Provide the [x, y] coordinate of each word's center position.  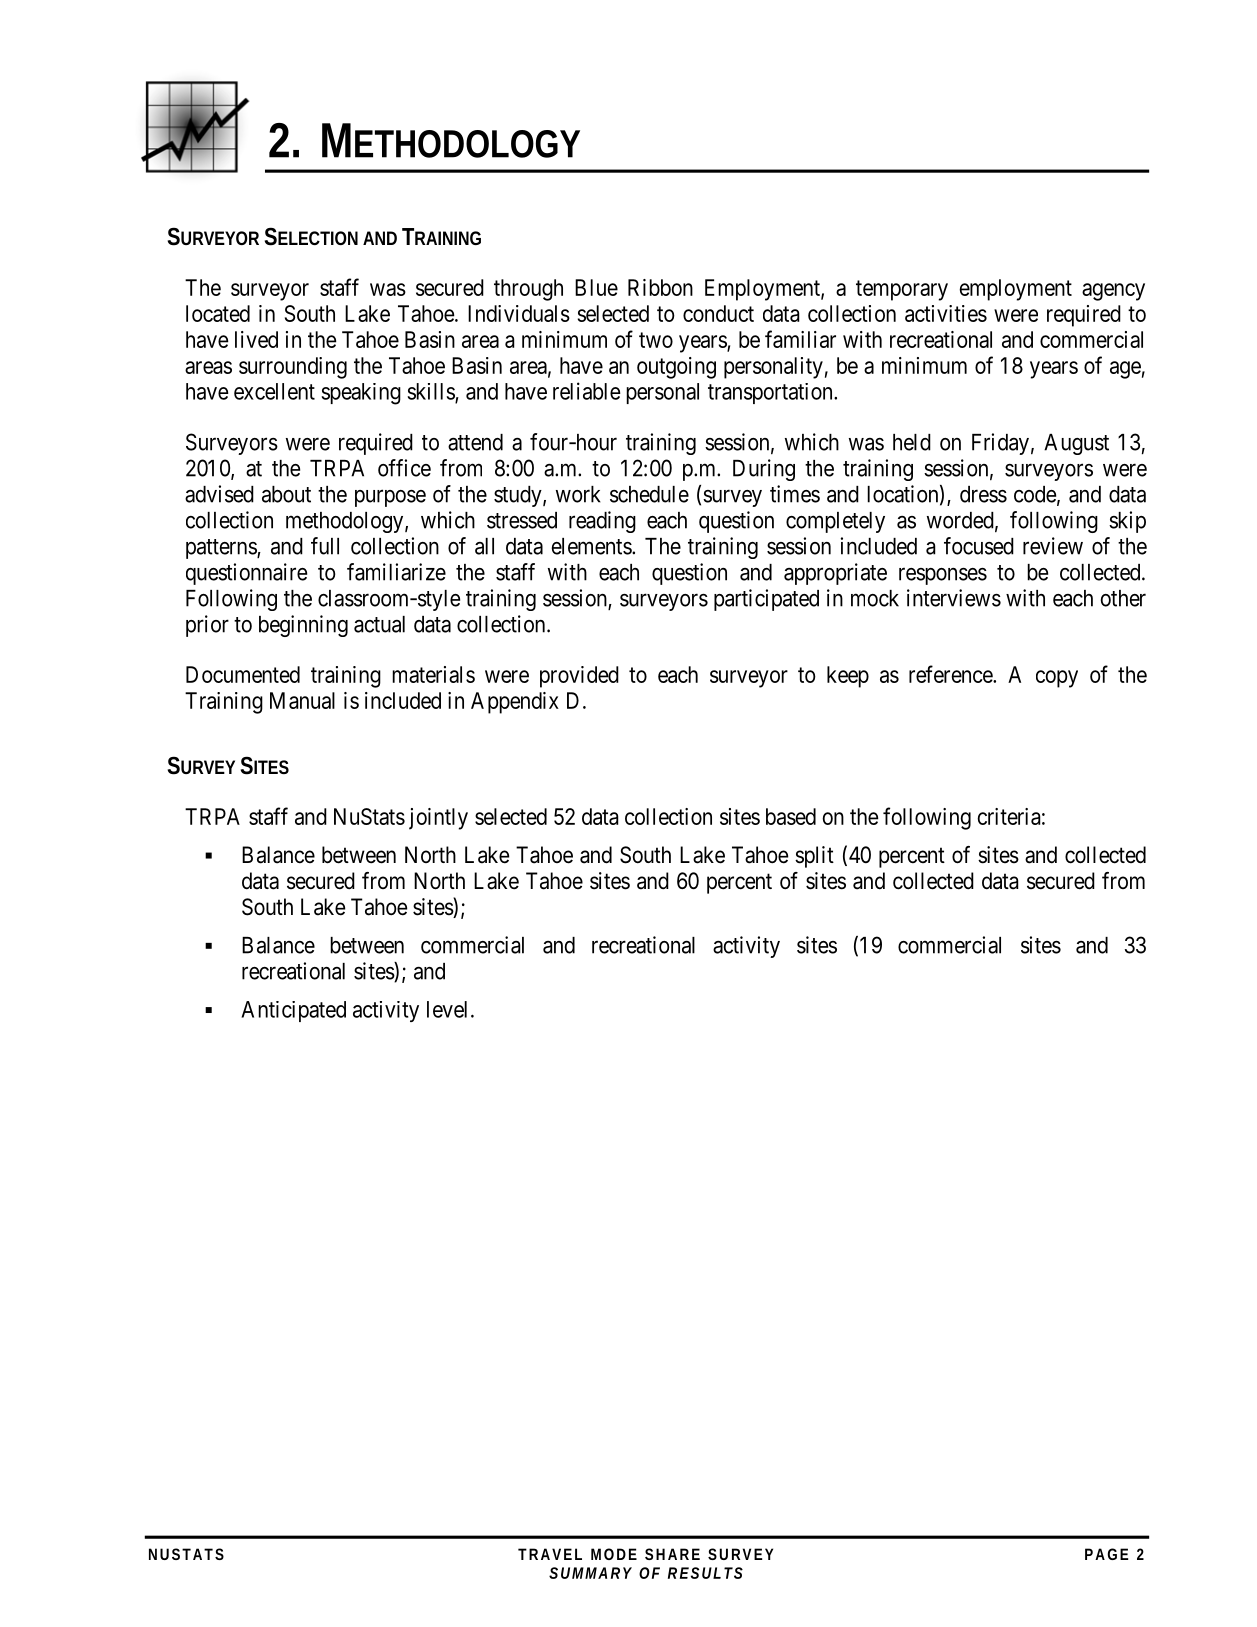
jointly [438, 819]
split [814, 857]
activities [946, 313]
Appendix [515, 703]
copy [1057, 679]
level [447, 1009]
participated [766, 600]
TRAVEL [550, 1554]
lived [256, 339]
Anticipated [293, 1011]
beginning [303, 626]
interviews [954, 598]
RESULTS [705, 1573]
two [656, 340]
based [791, 816]
